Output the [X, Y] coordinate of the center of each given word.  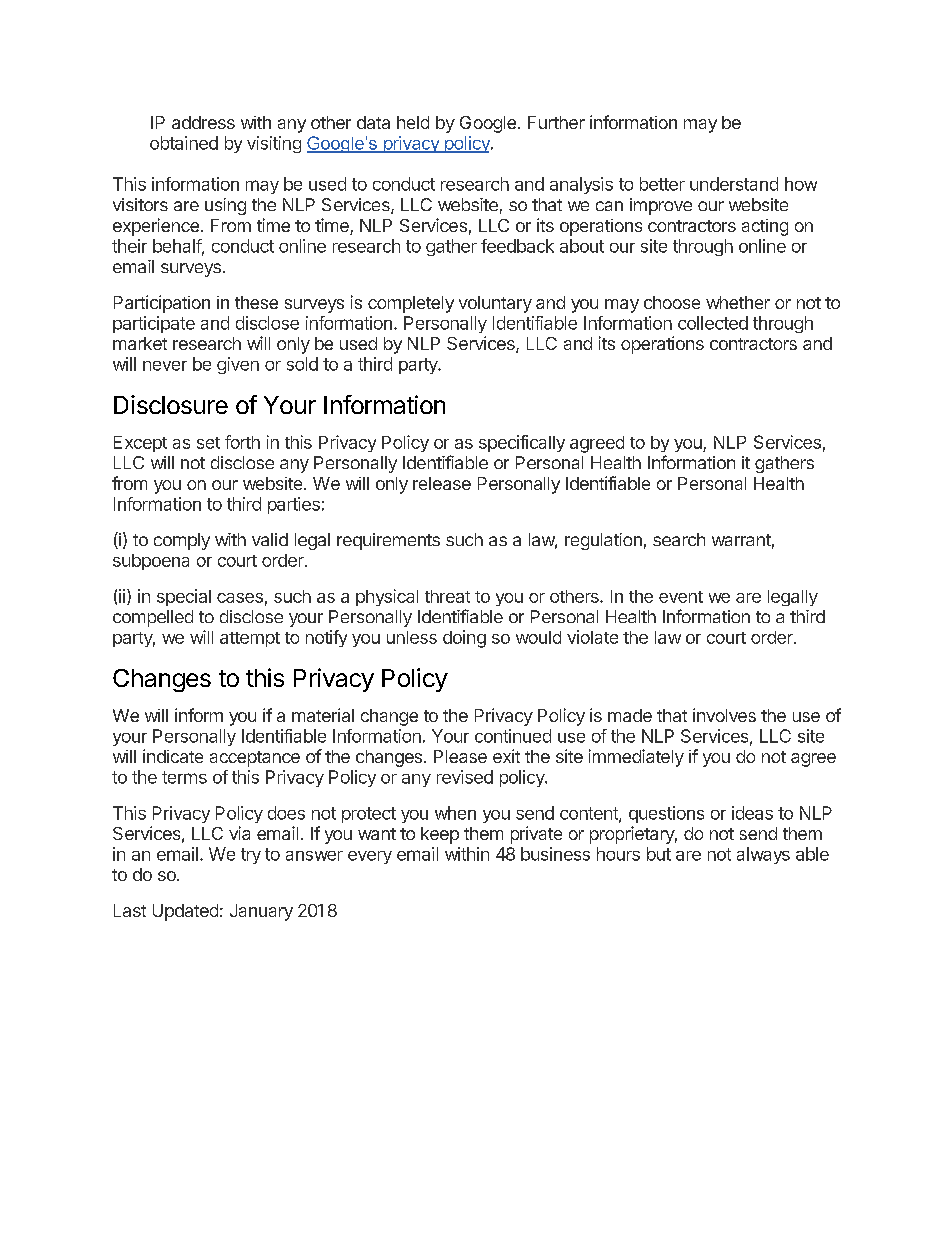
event [681, 597]
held [413, 122]
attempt [250, 639]
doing [464, 639]
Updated [185, 912]
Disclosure [171, 404]
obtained [184, 143]
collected [713, 323]
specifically [522, 443]
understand [734, 184]
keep [440, 835]
